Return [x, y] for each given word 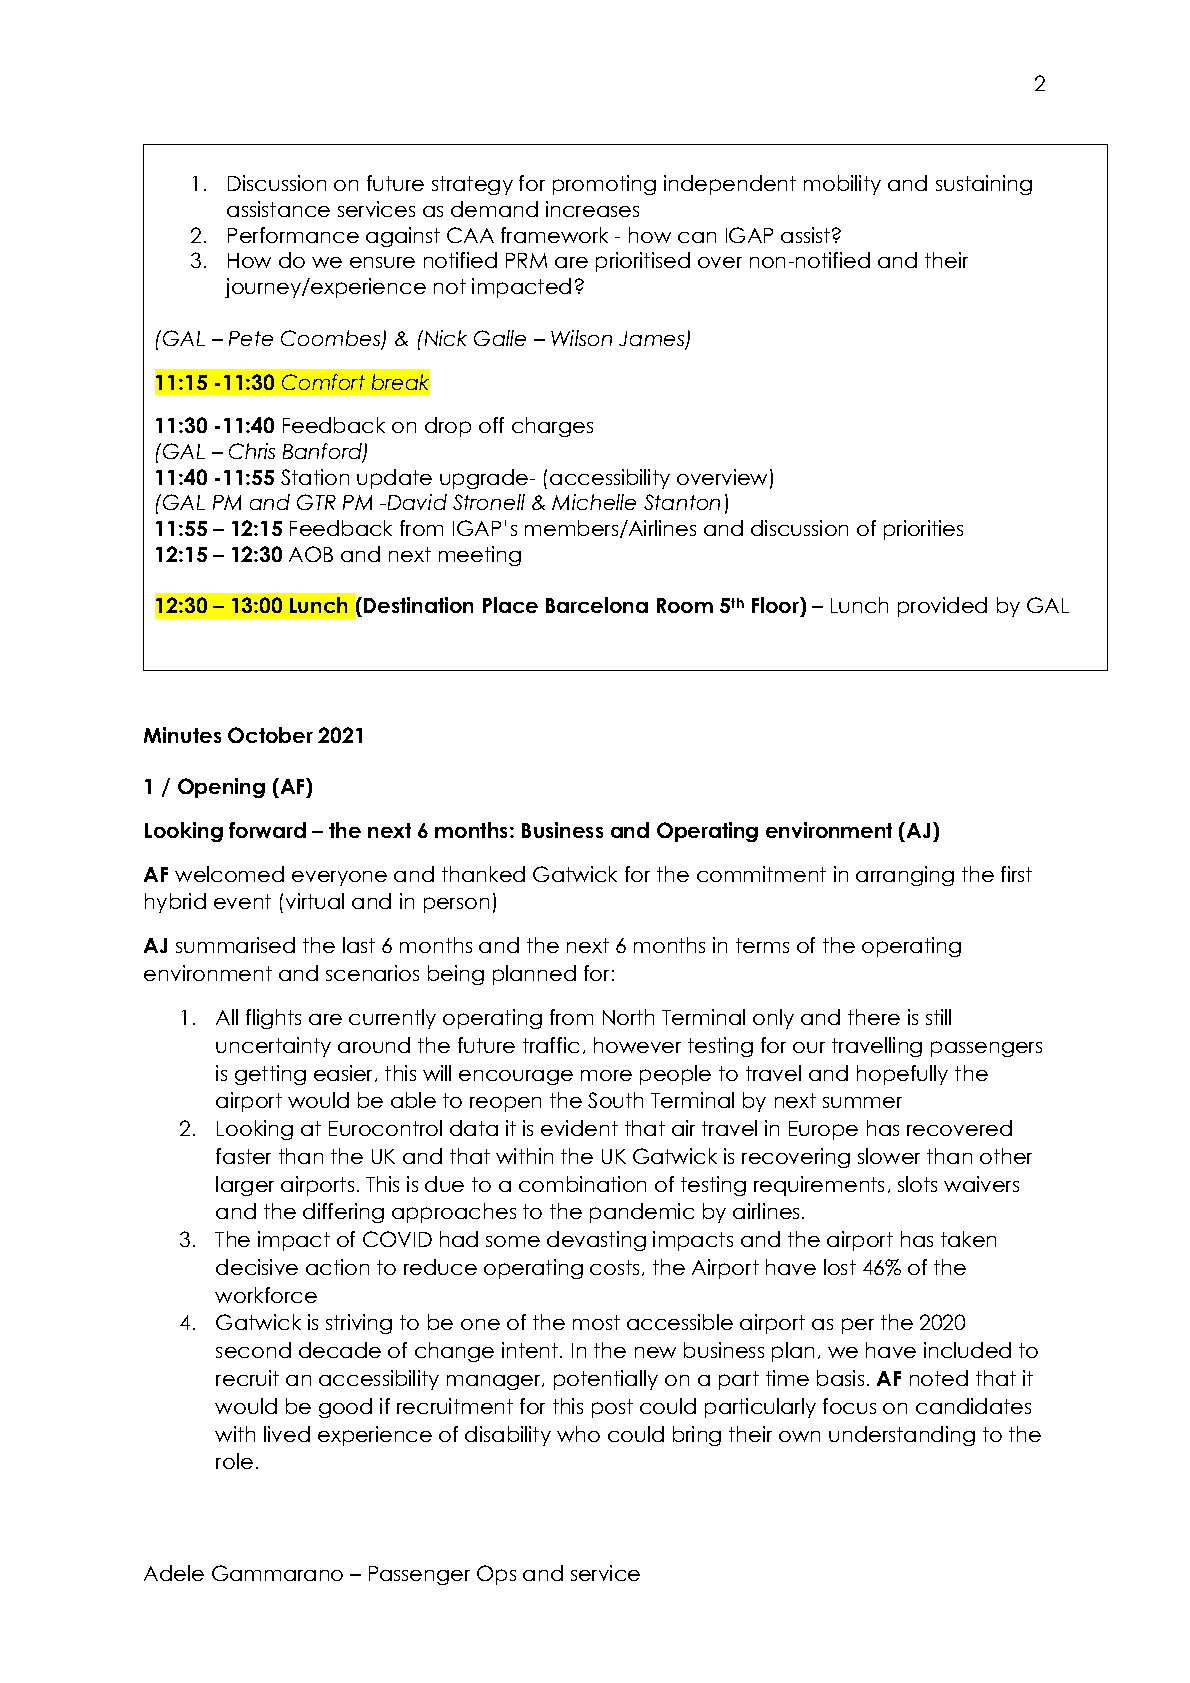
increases [592, 209]
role [234, 1461]
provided [942, 607]
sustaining [984, 185]
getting [270, 1075]
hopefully [902, 1075]
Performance [293, 235]
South [615, 1100]
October [270, 735]
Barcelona [597, 605]
